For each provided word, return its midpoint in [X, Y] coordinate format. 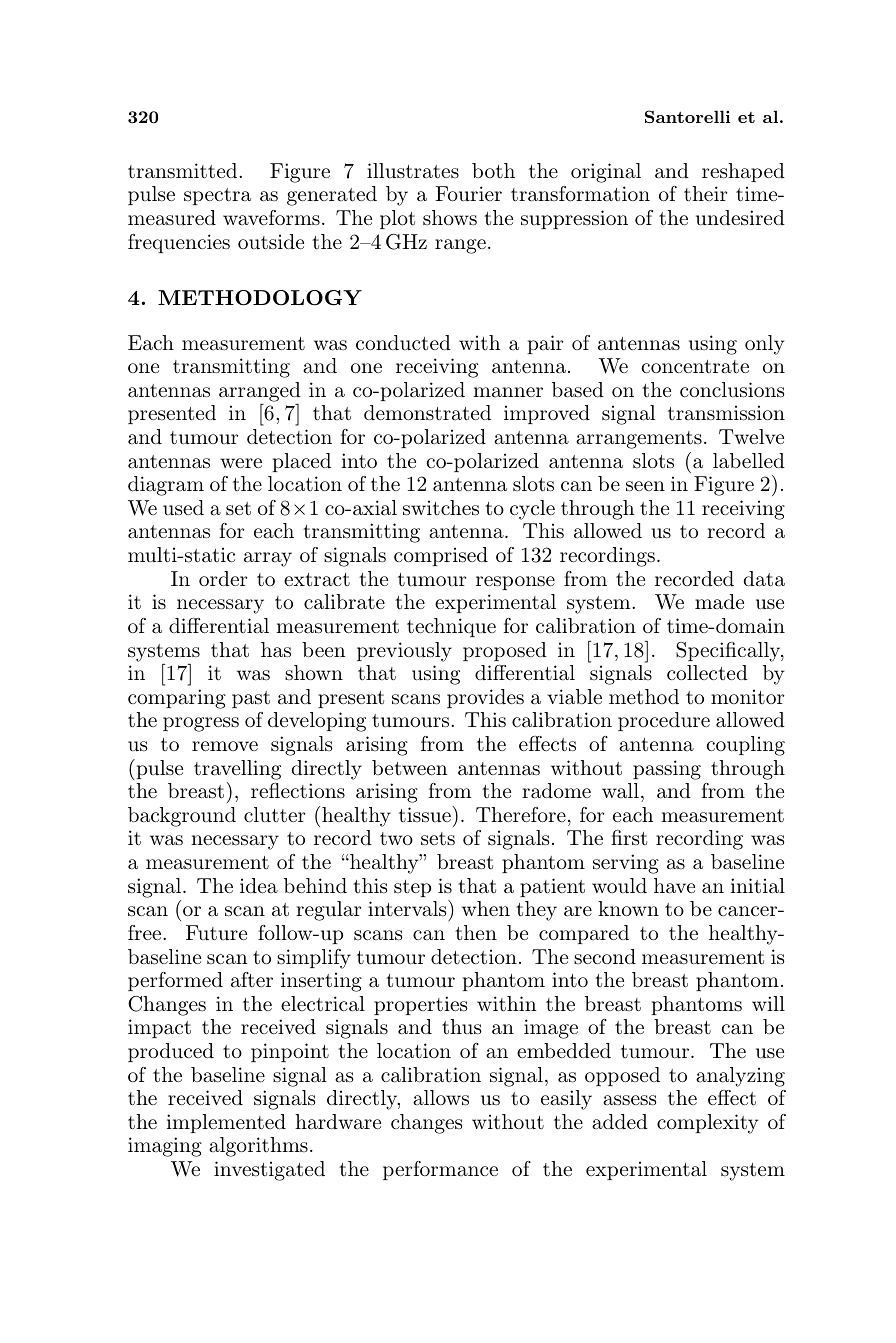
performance [440, 1170]
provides [485, 698]
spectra [217, 196]
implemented [226, 1123]
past [251, 699]
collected [707, 672]
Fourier [468, 194]
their [705, 193]
